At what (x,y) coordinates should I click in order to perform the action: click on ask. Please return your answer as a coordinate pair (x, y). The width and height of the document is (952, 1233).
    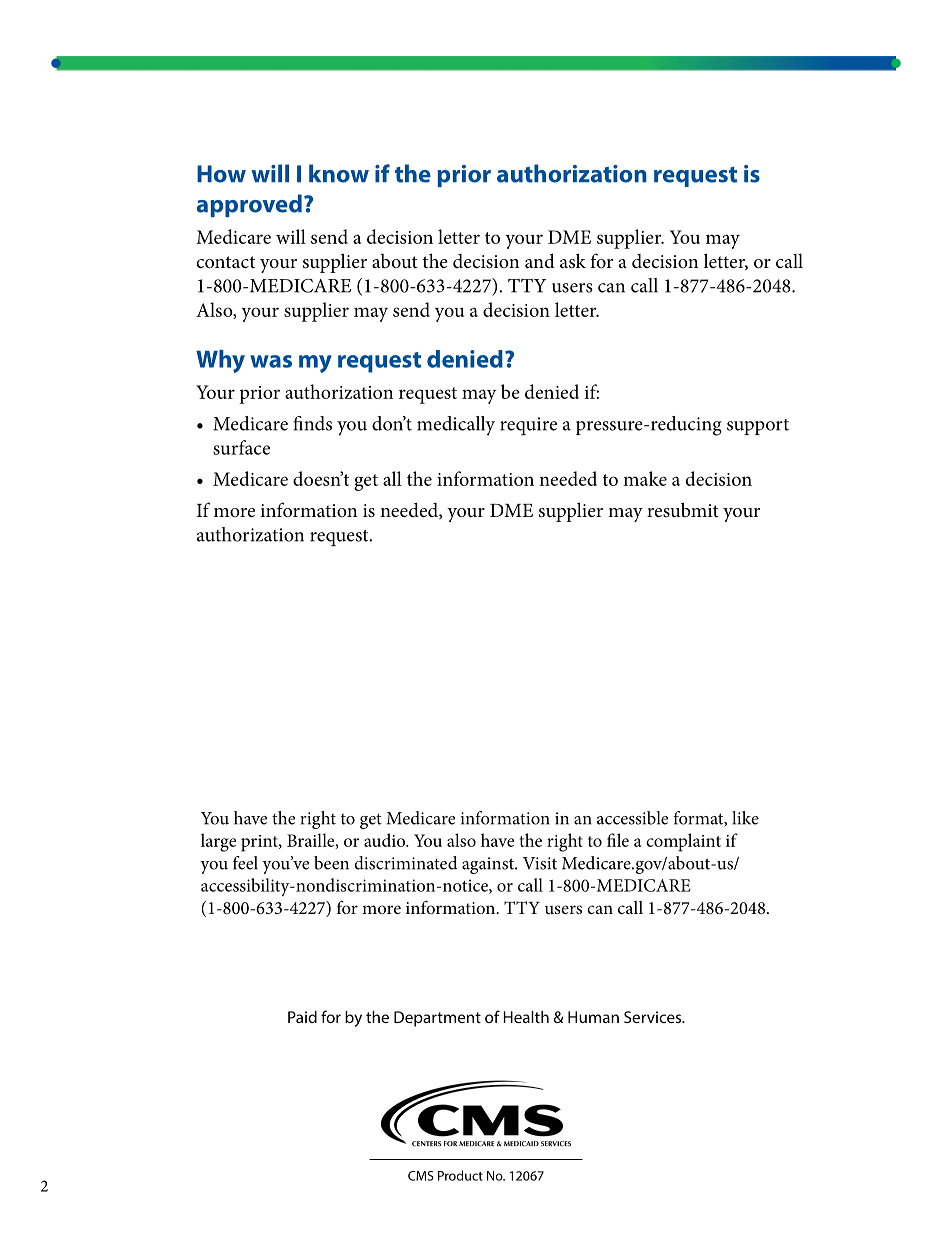
    Looking at the image, I should click on (573, 261).
